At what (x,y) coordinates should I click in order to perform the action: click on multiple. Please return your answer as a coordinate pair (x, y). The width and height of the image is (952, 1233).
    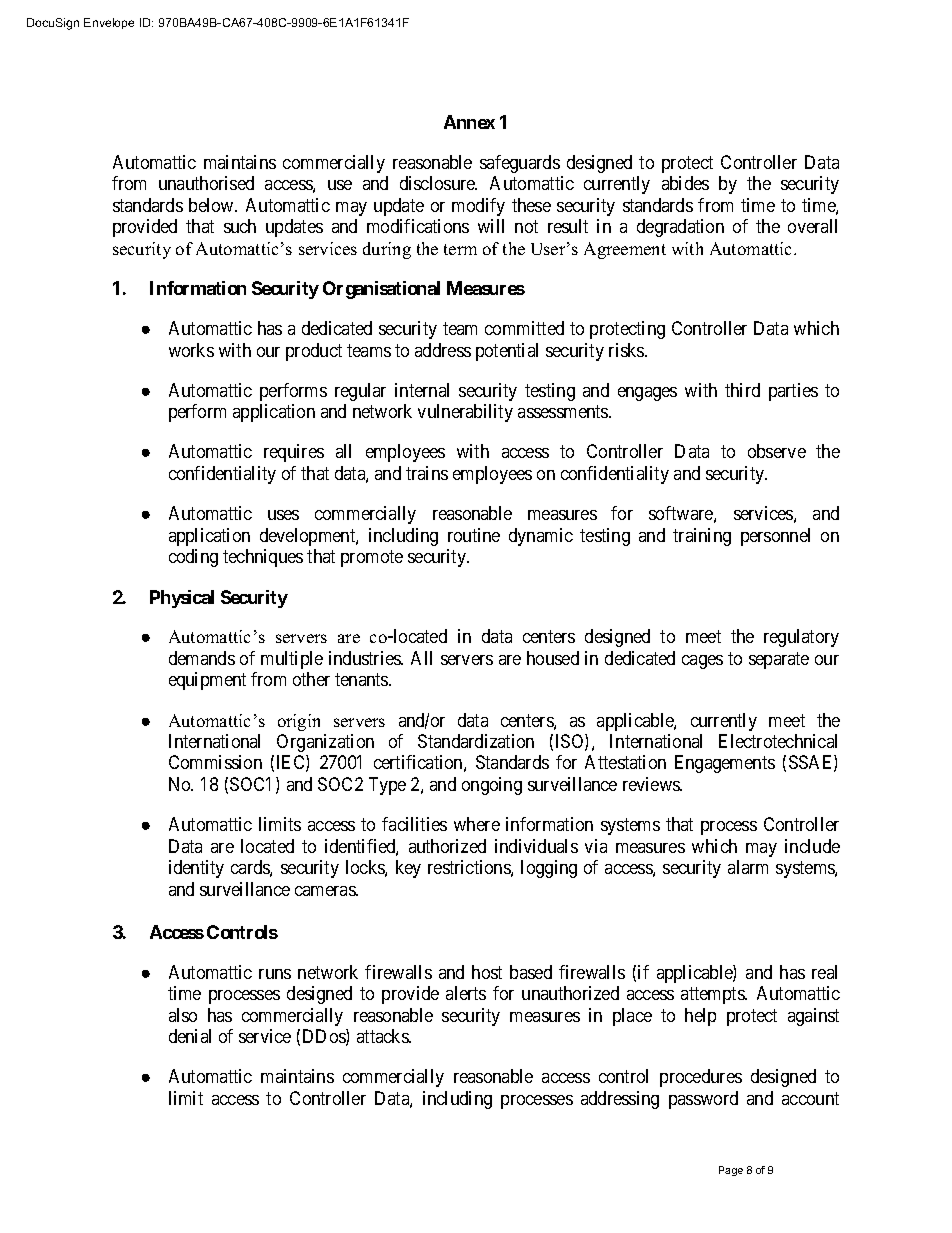
    Looking at the image, I should click on (292, 660).
